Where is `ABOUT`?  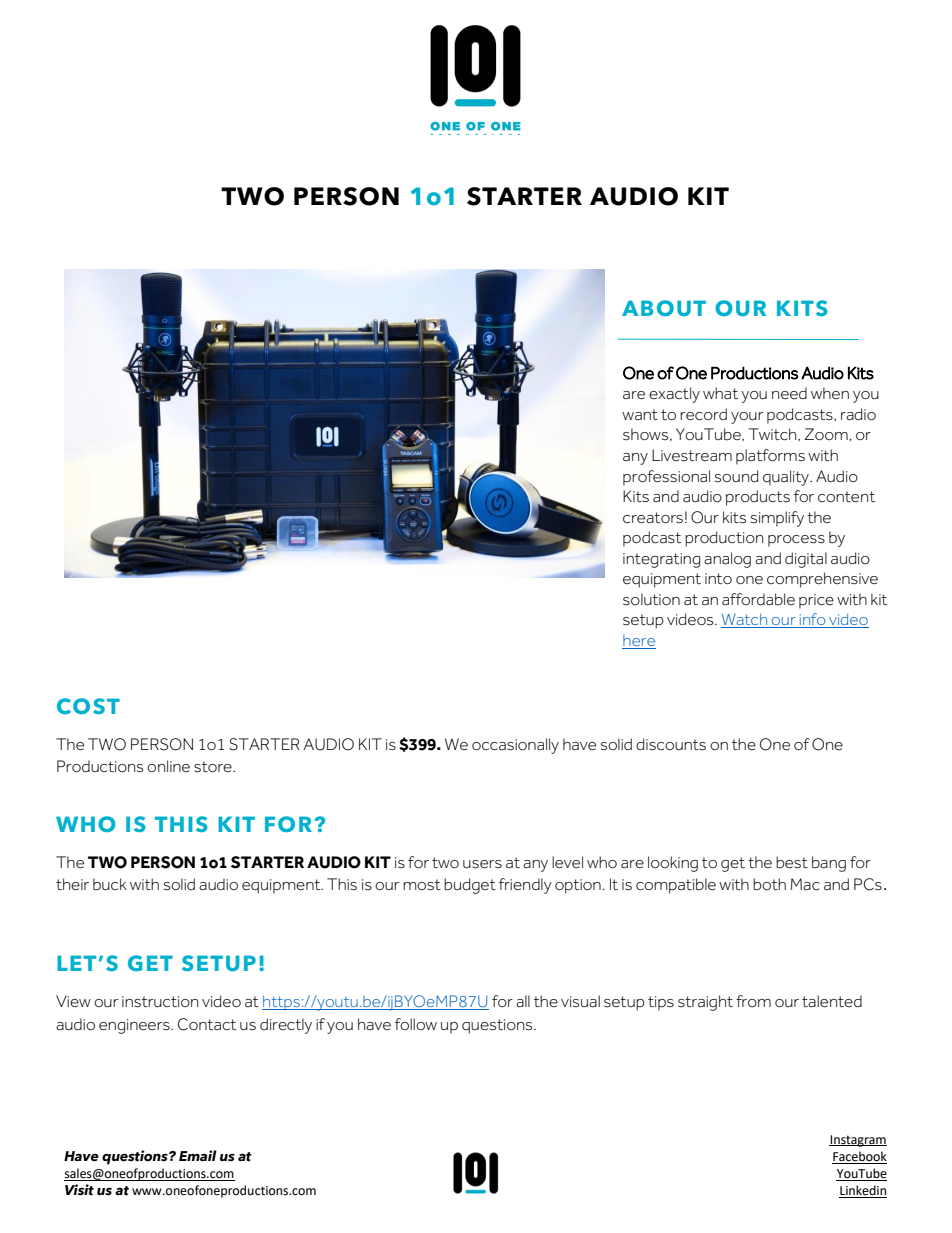 ABOUT is located at coordinates (664, 308).
